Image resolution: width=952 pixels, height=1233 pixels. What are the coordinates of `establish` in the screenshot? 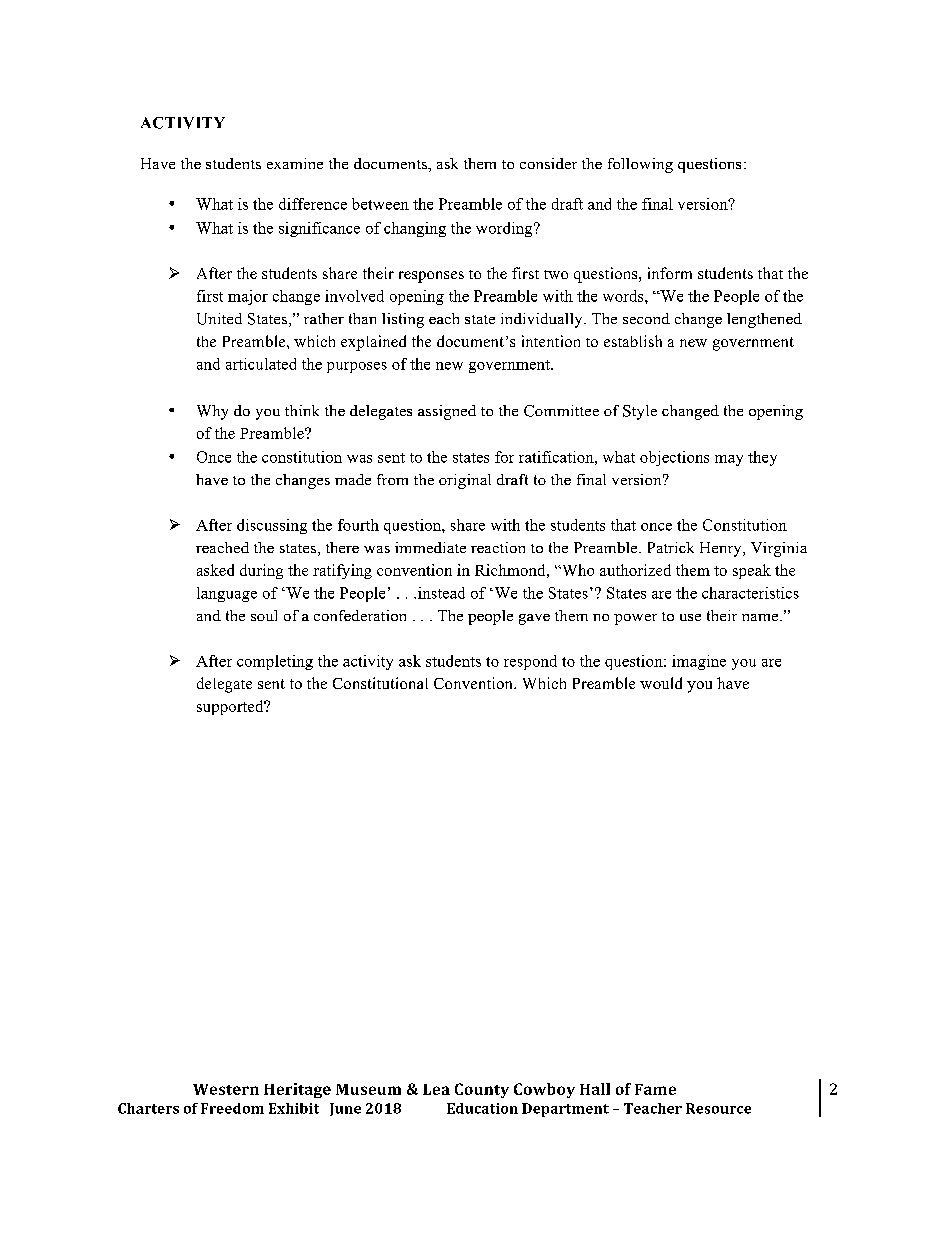 It's located at (633, 341).
